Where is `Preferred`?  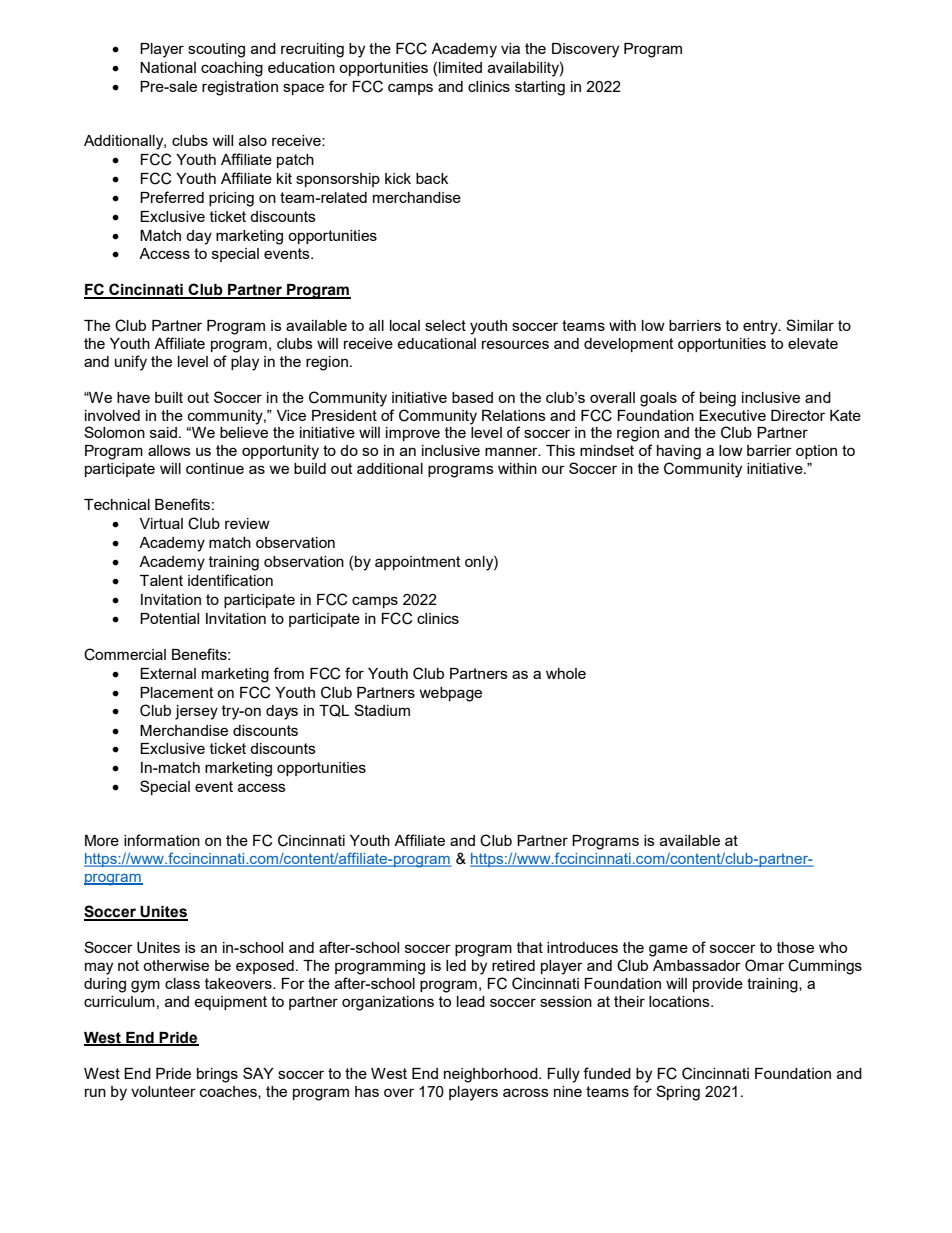 Preferred is located at coordinates (172, 197).
